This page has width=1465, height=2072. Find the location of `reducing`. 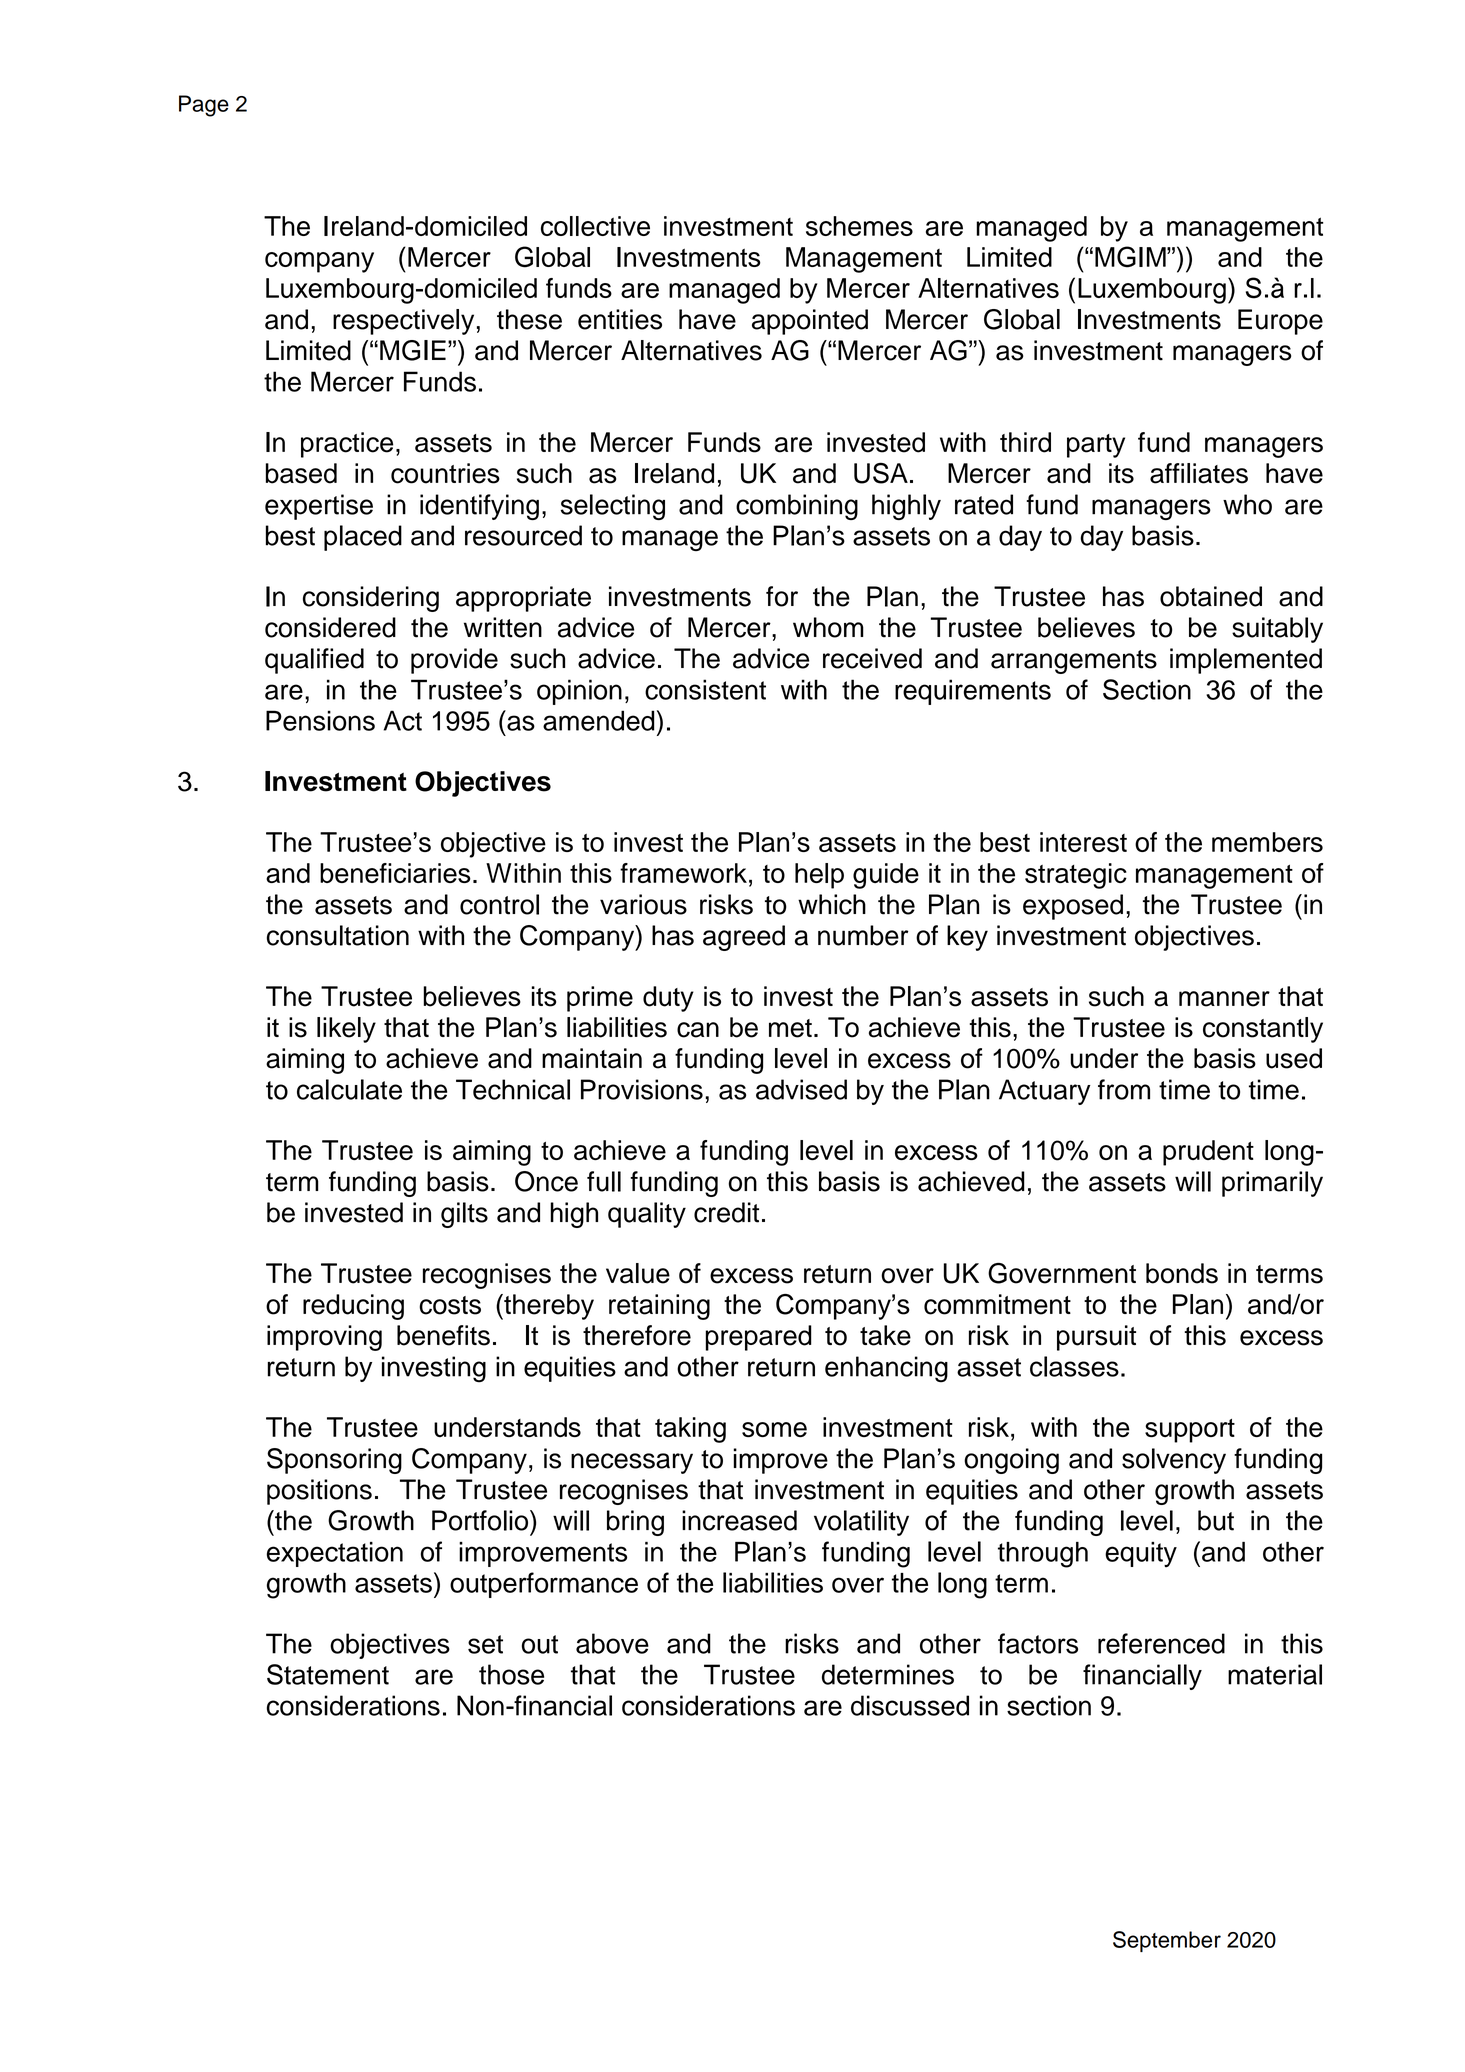

reducing is located at coordinates (353, 1307).
